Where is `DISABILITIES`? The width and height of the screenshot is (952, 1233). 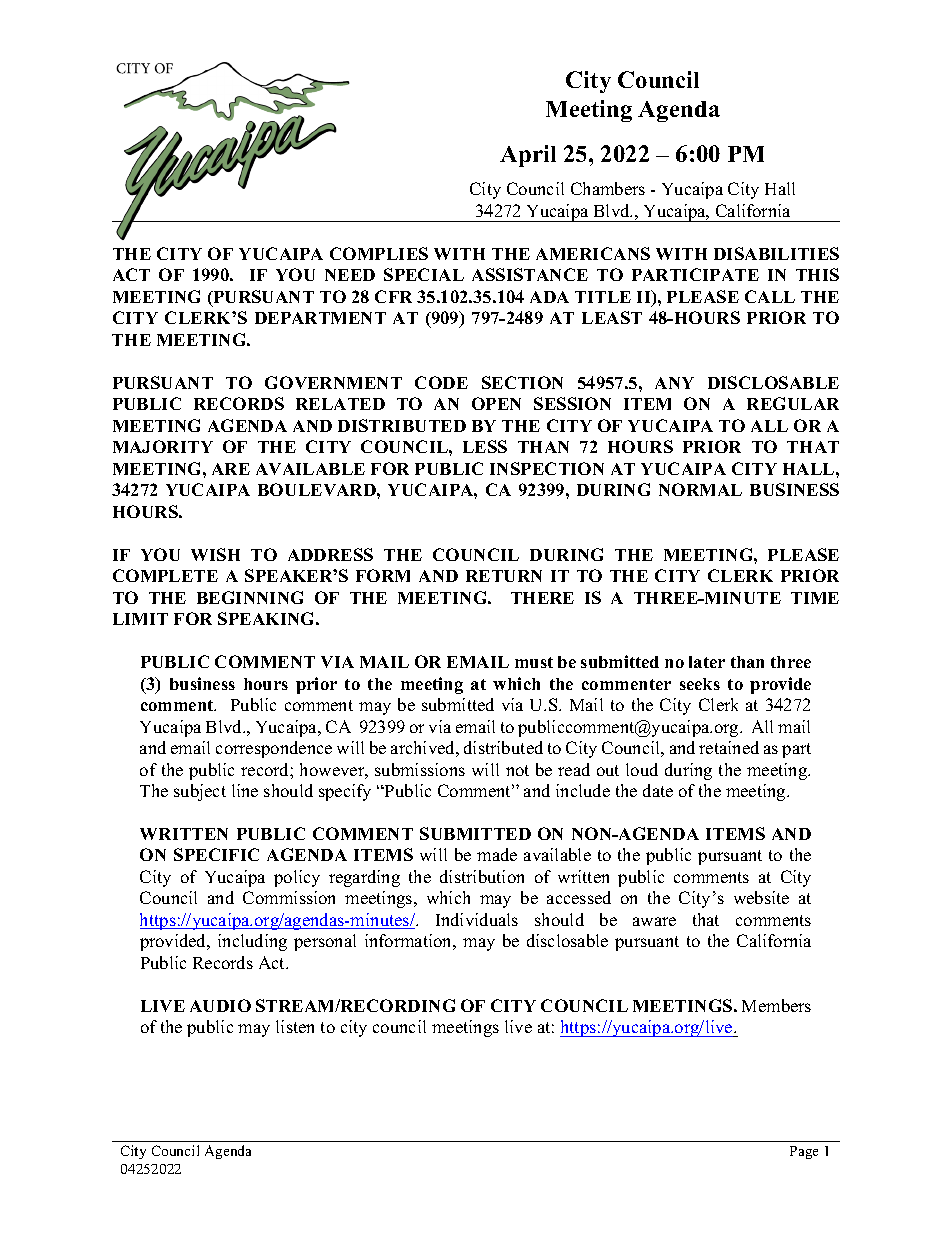 DISABILITIES is located at coordinates (776, 253).
